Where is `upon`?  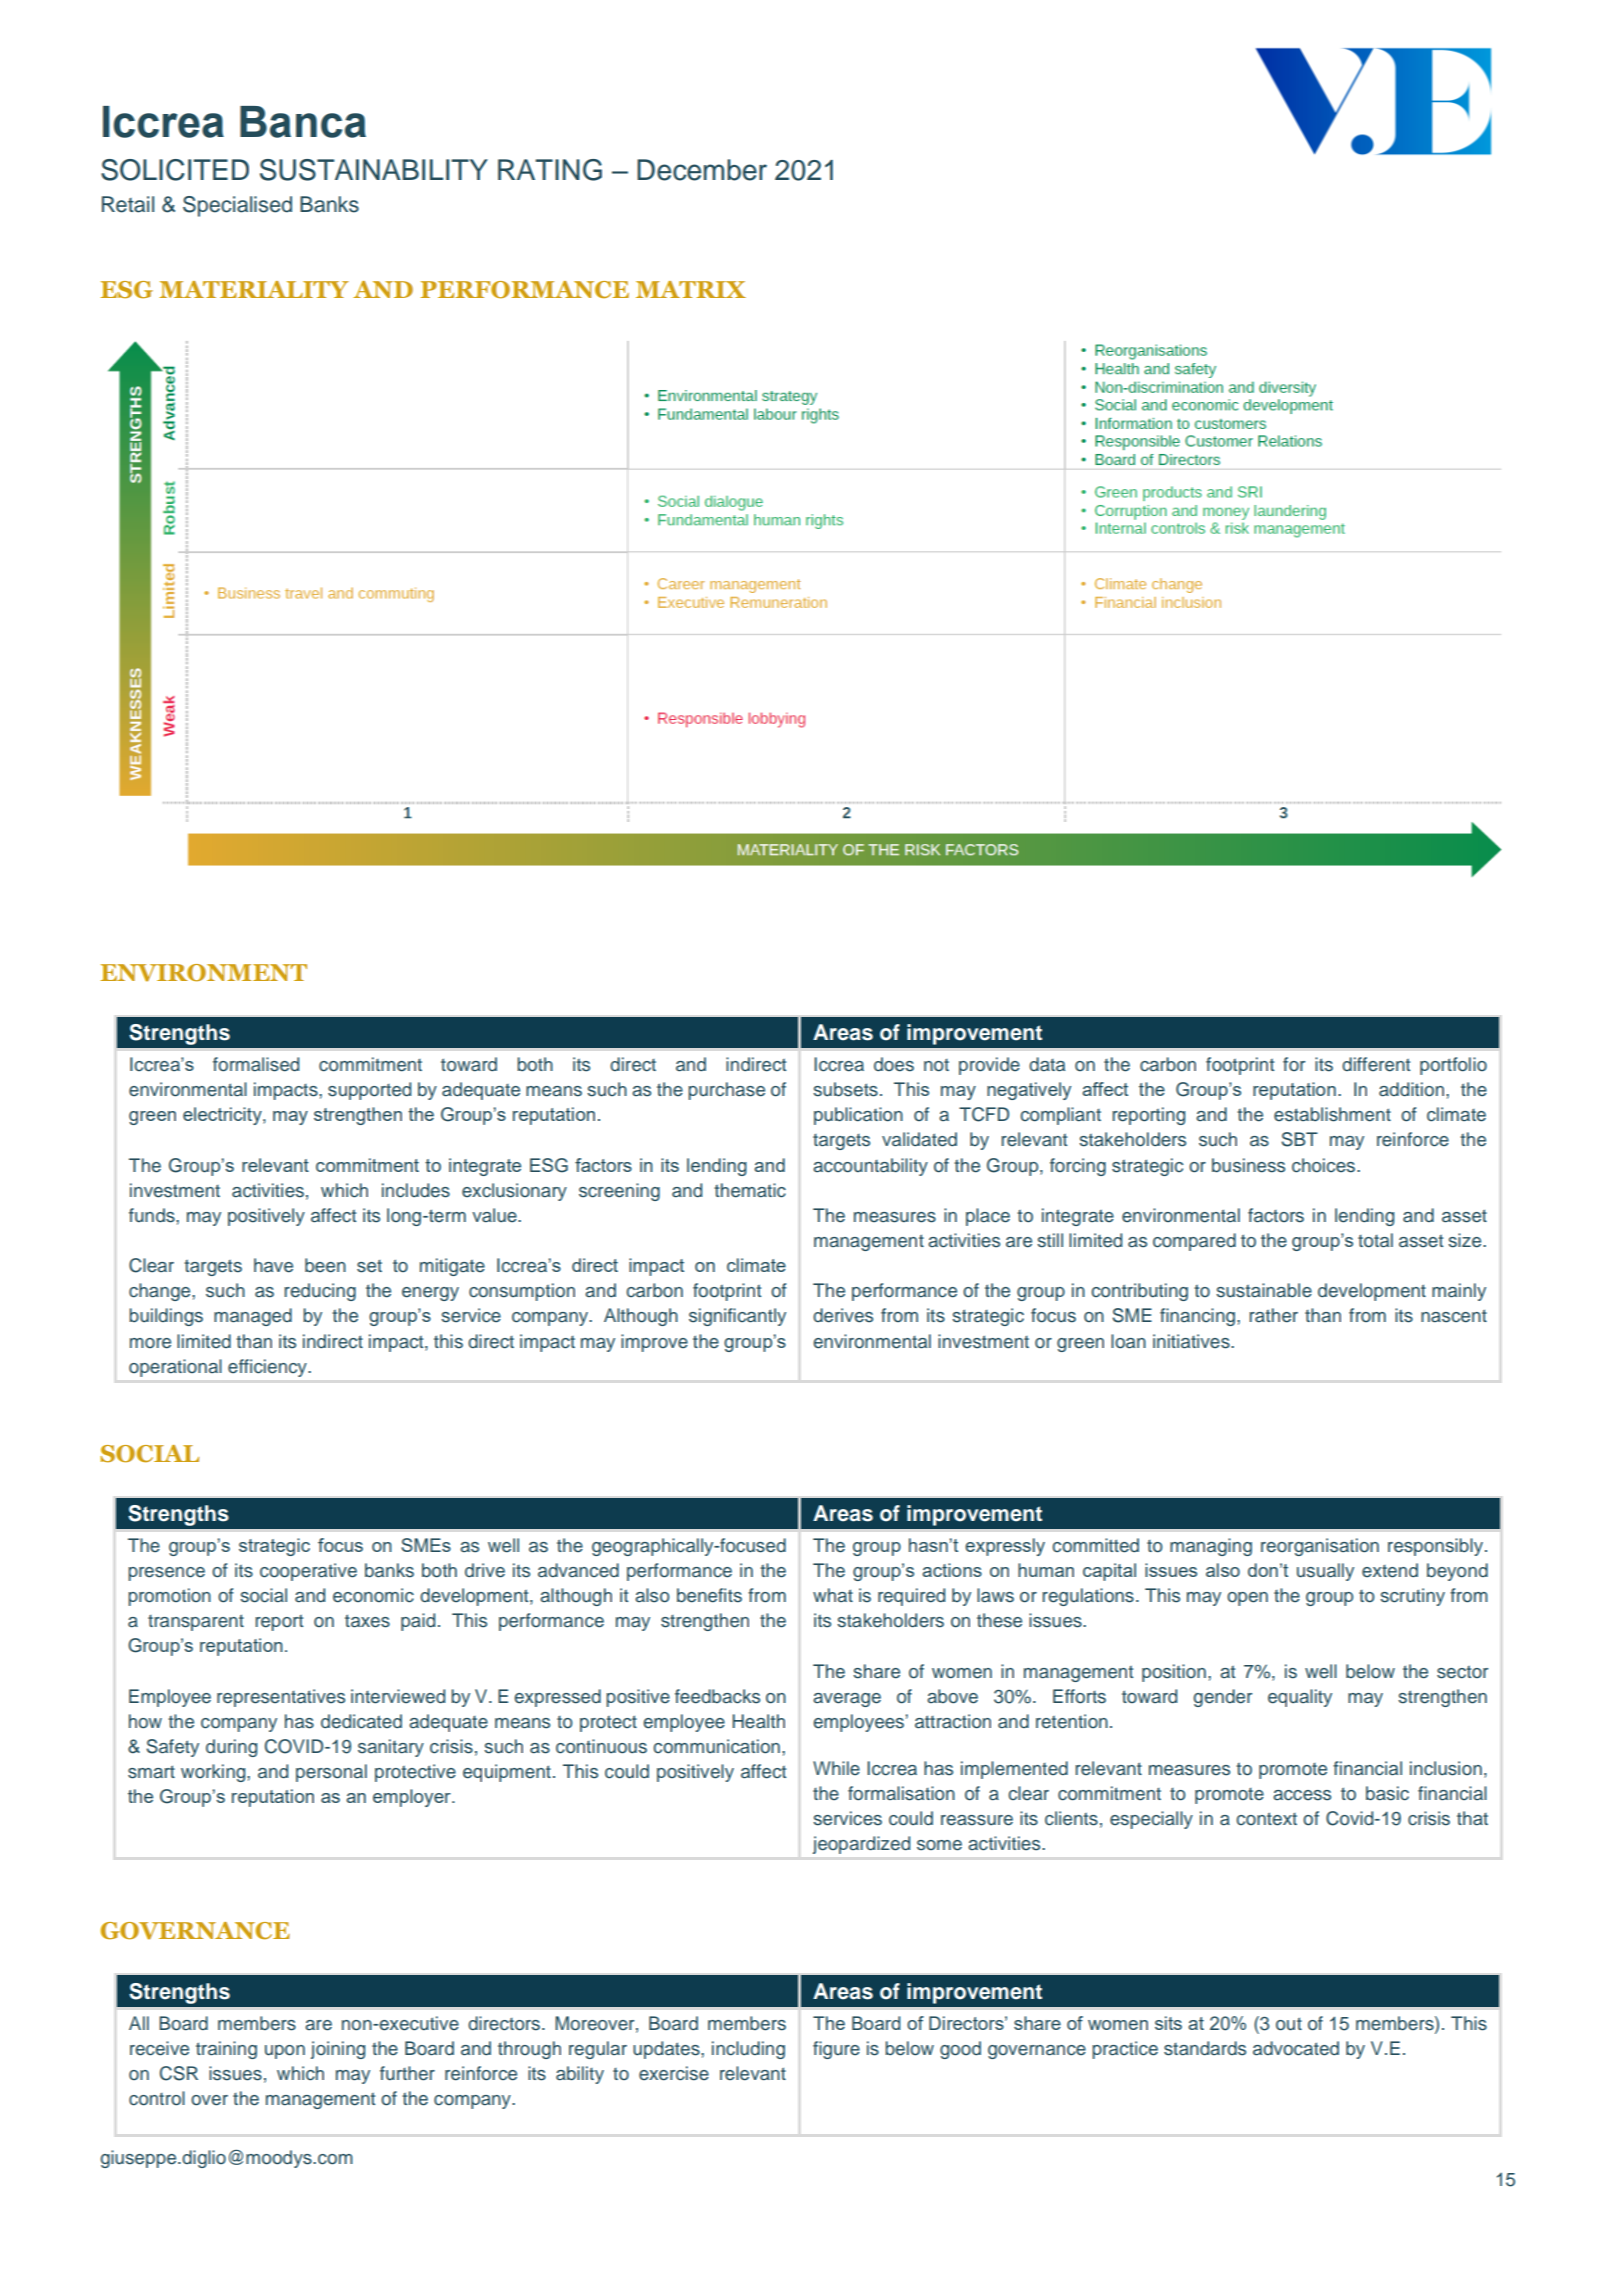 upon is located at coordinates (285, 2052).
